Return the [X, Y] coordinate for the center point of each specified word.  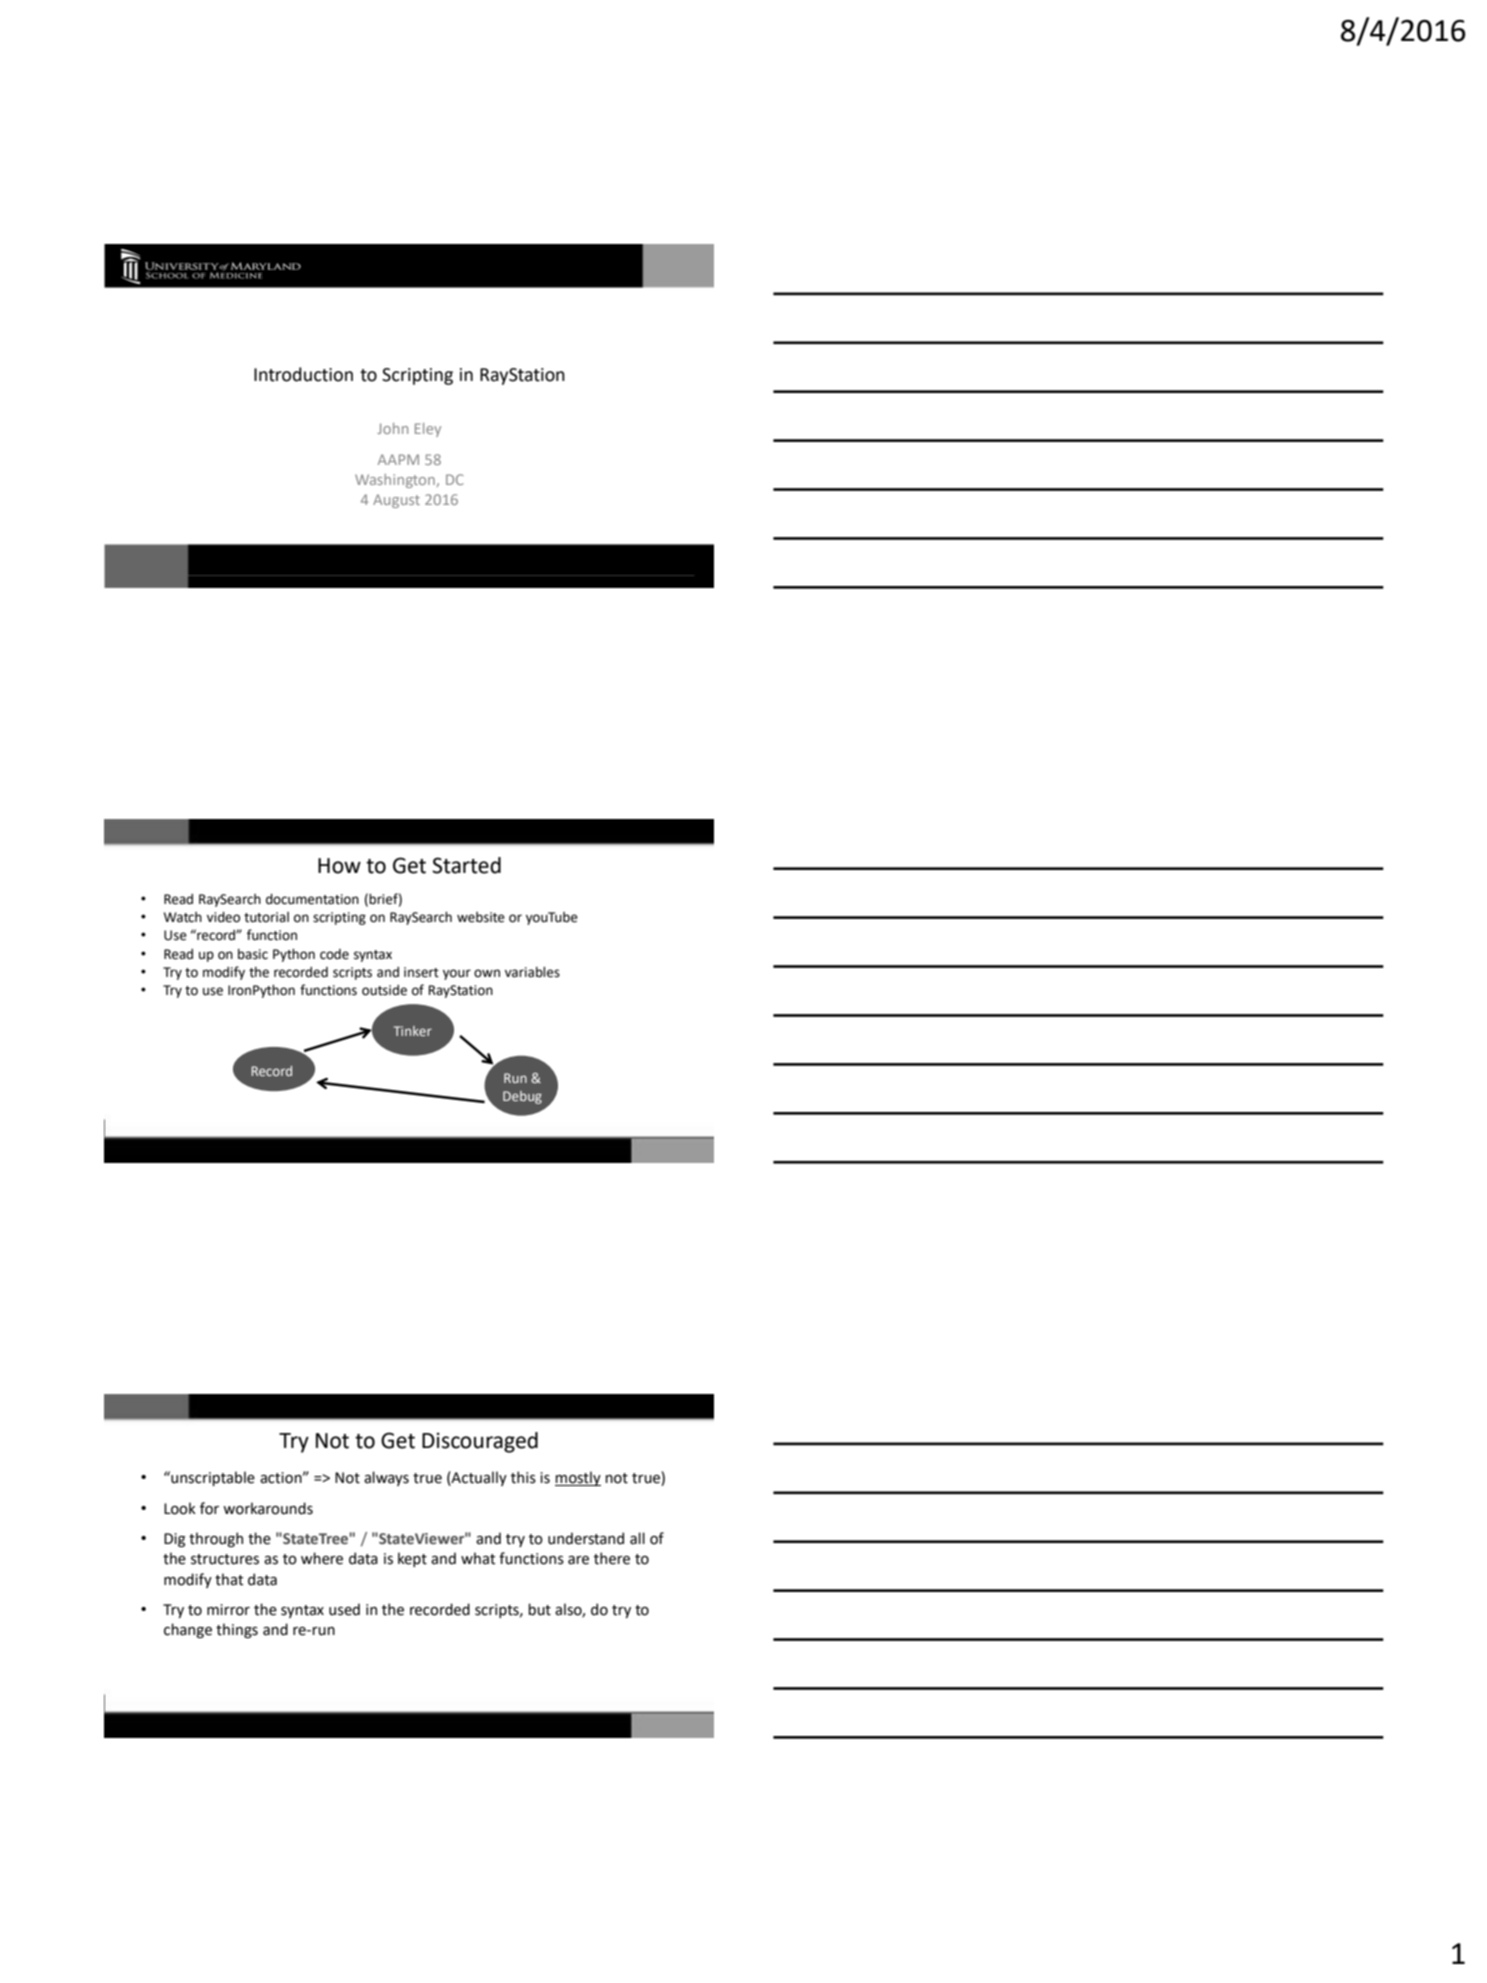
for [209, 1508]
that [229, 1579]
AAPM [398, 459]
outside [384, 990]
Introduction [303, 374]
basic [253, 954]
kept [412, 1559]
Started [466, 865]
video [223, 917]
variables [532, 972]
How [339, 866]
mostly [578, 1478]
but [540, 1609]
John [392, 428]
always [386, 1478]
